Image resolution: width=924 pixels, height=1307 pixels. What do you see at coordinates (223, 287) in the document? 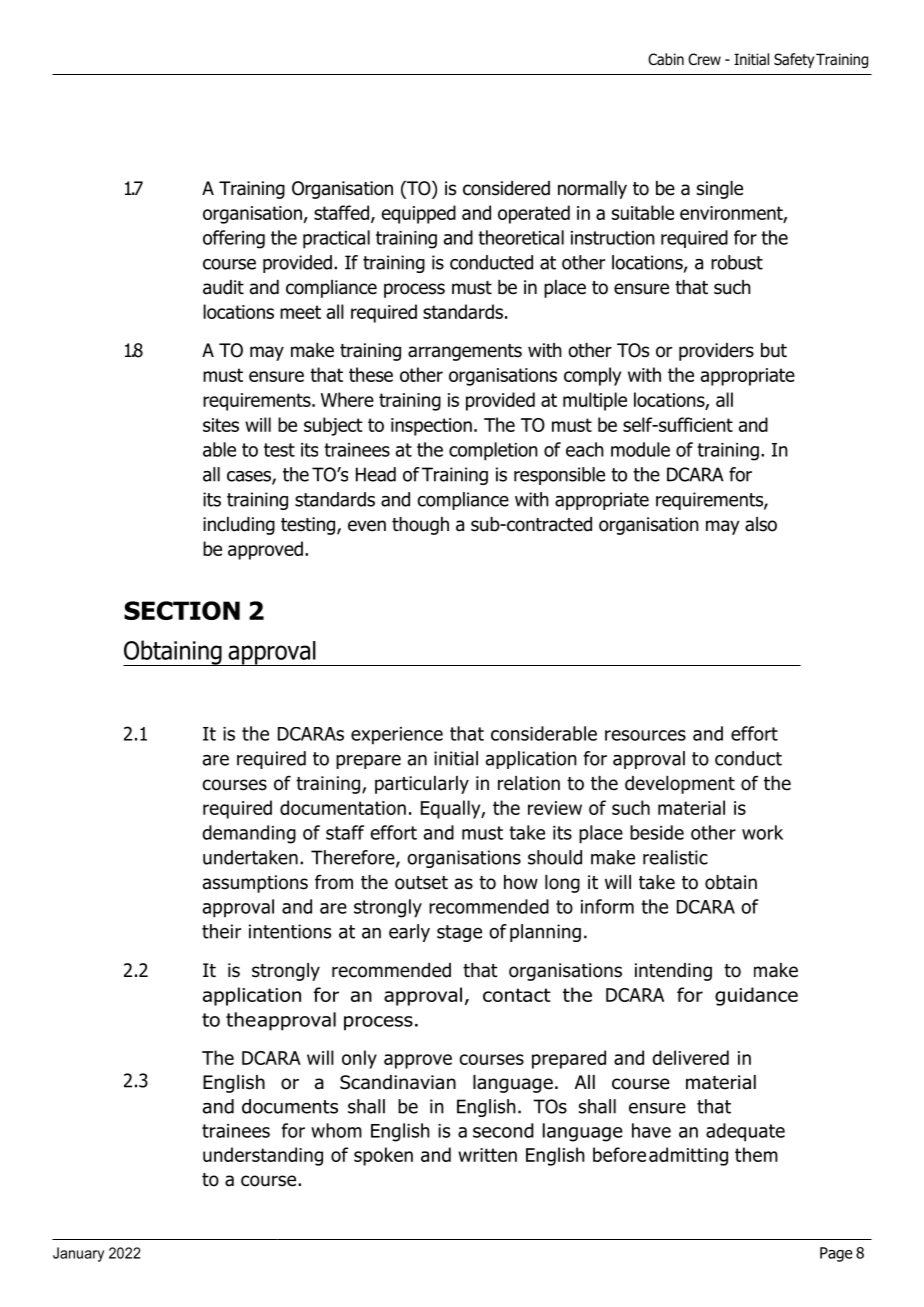
I see `audit` at bounding box center [223, 287].
